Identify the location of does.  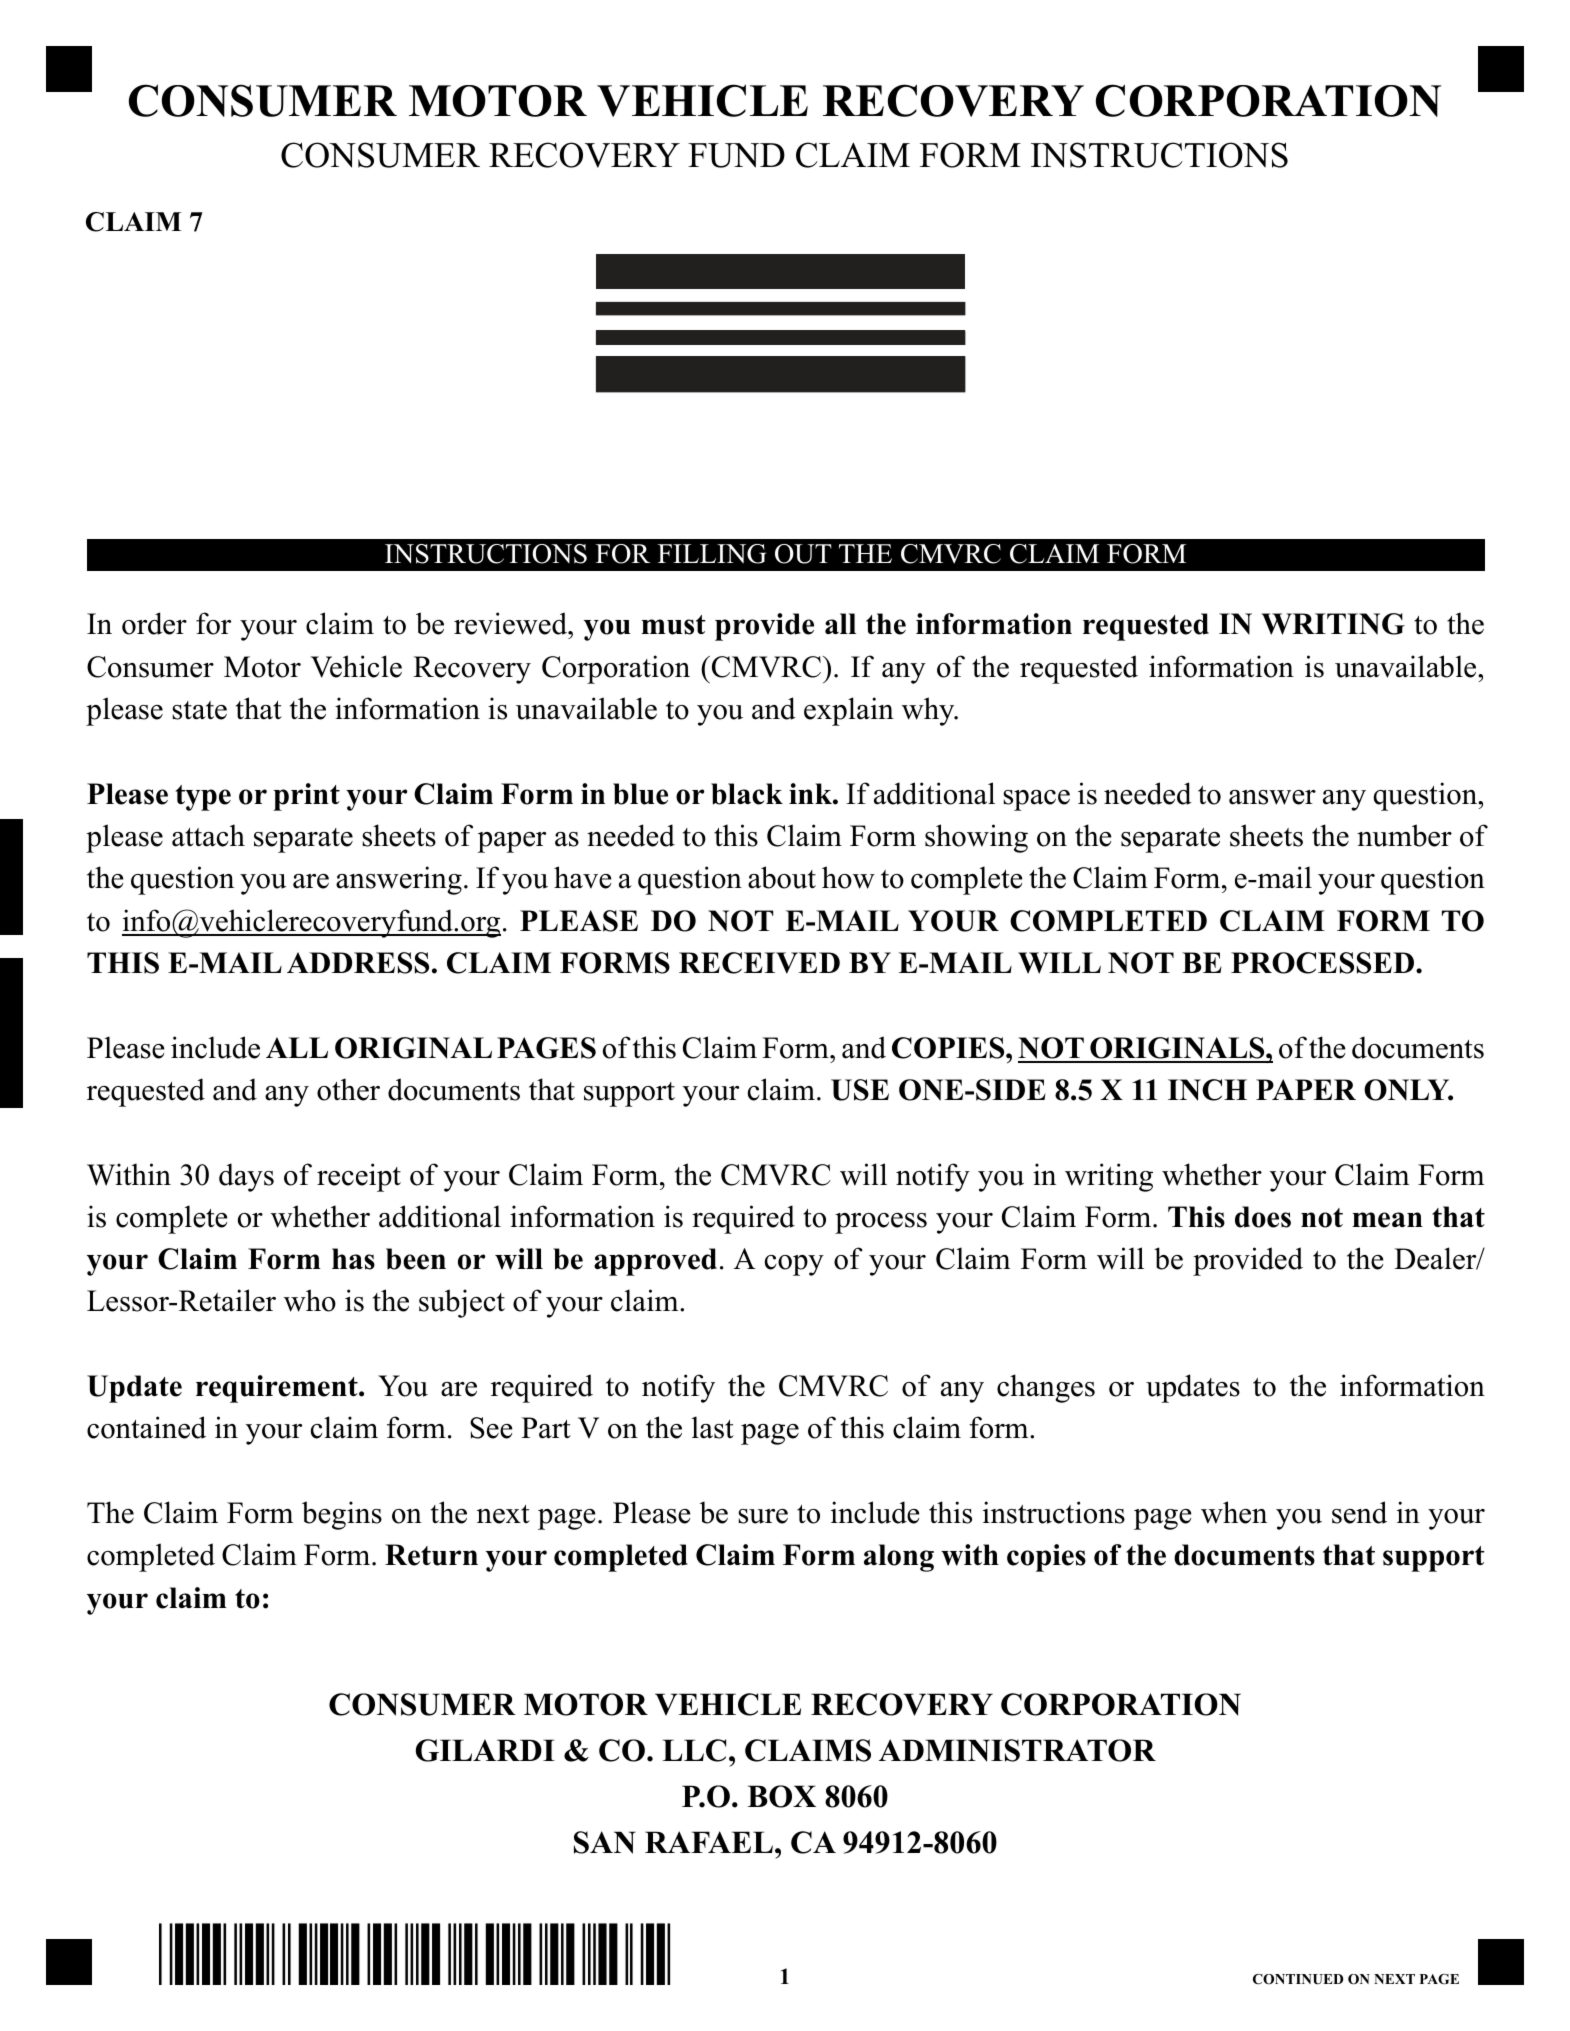
(1263, 1217).
